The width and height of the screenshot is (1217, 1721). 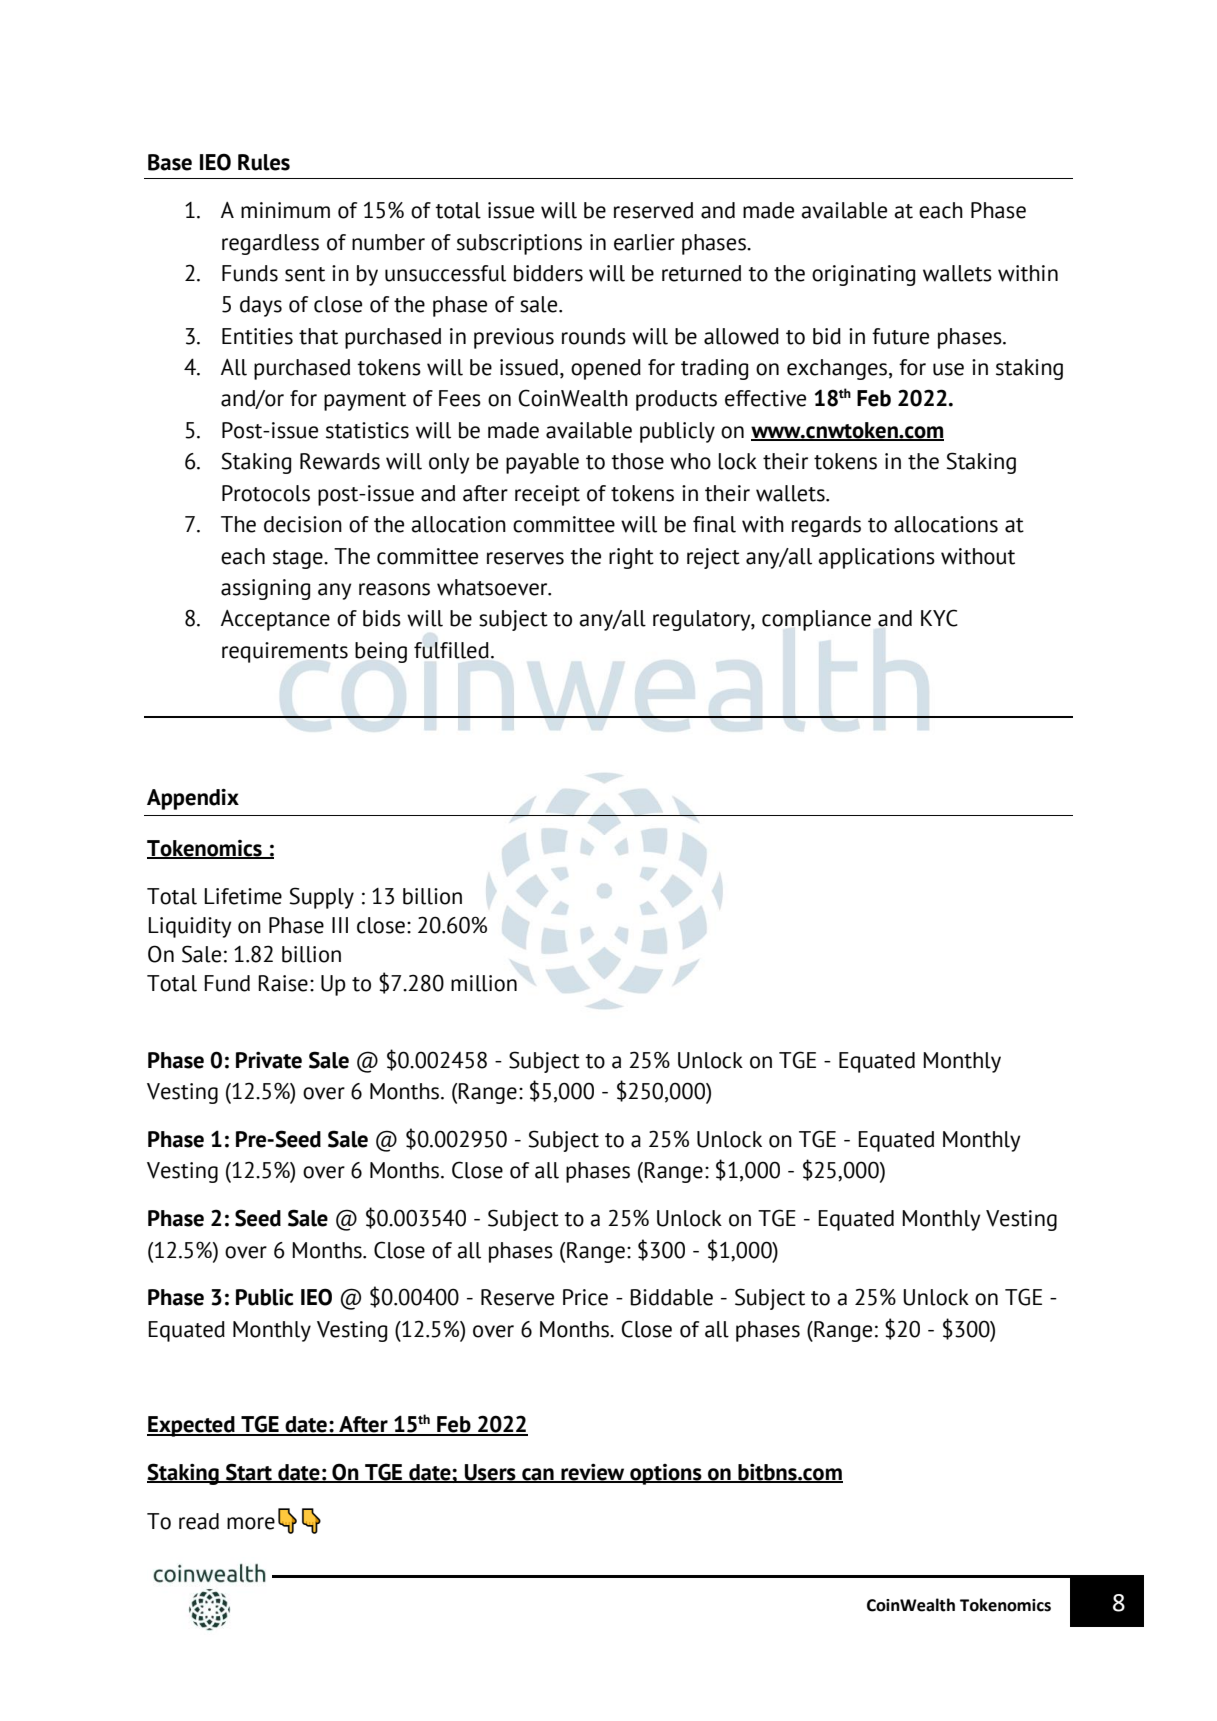 I want to click on Start, so click(x=249, y=1473).
